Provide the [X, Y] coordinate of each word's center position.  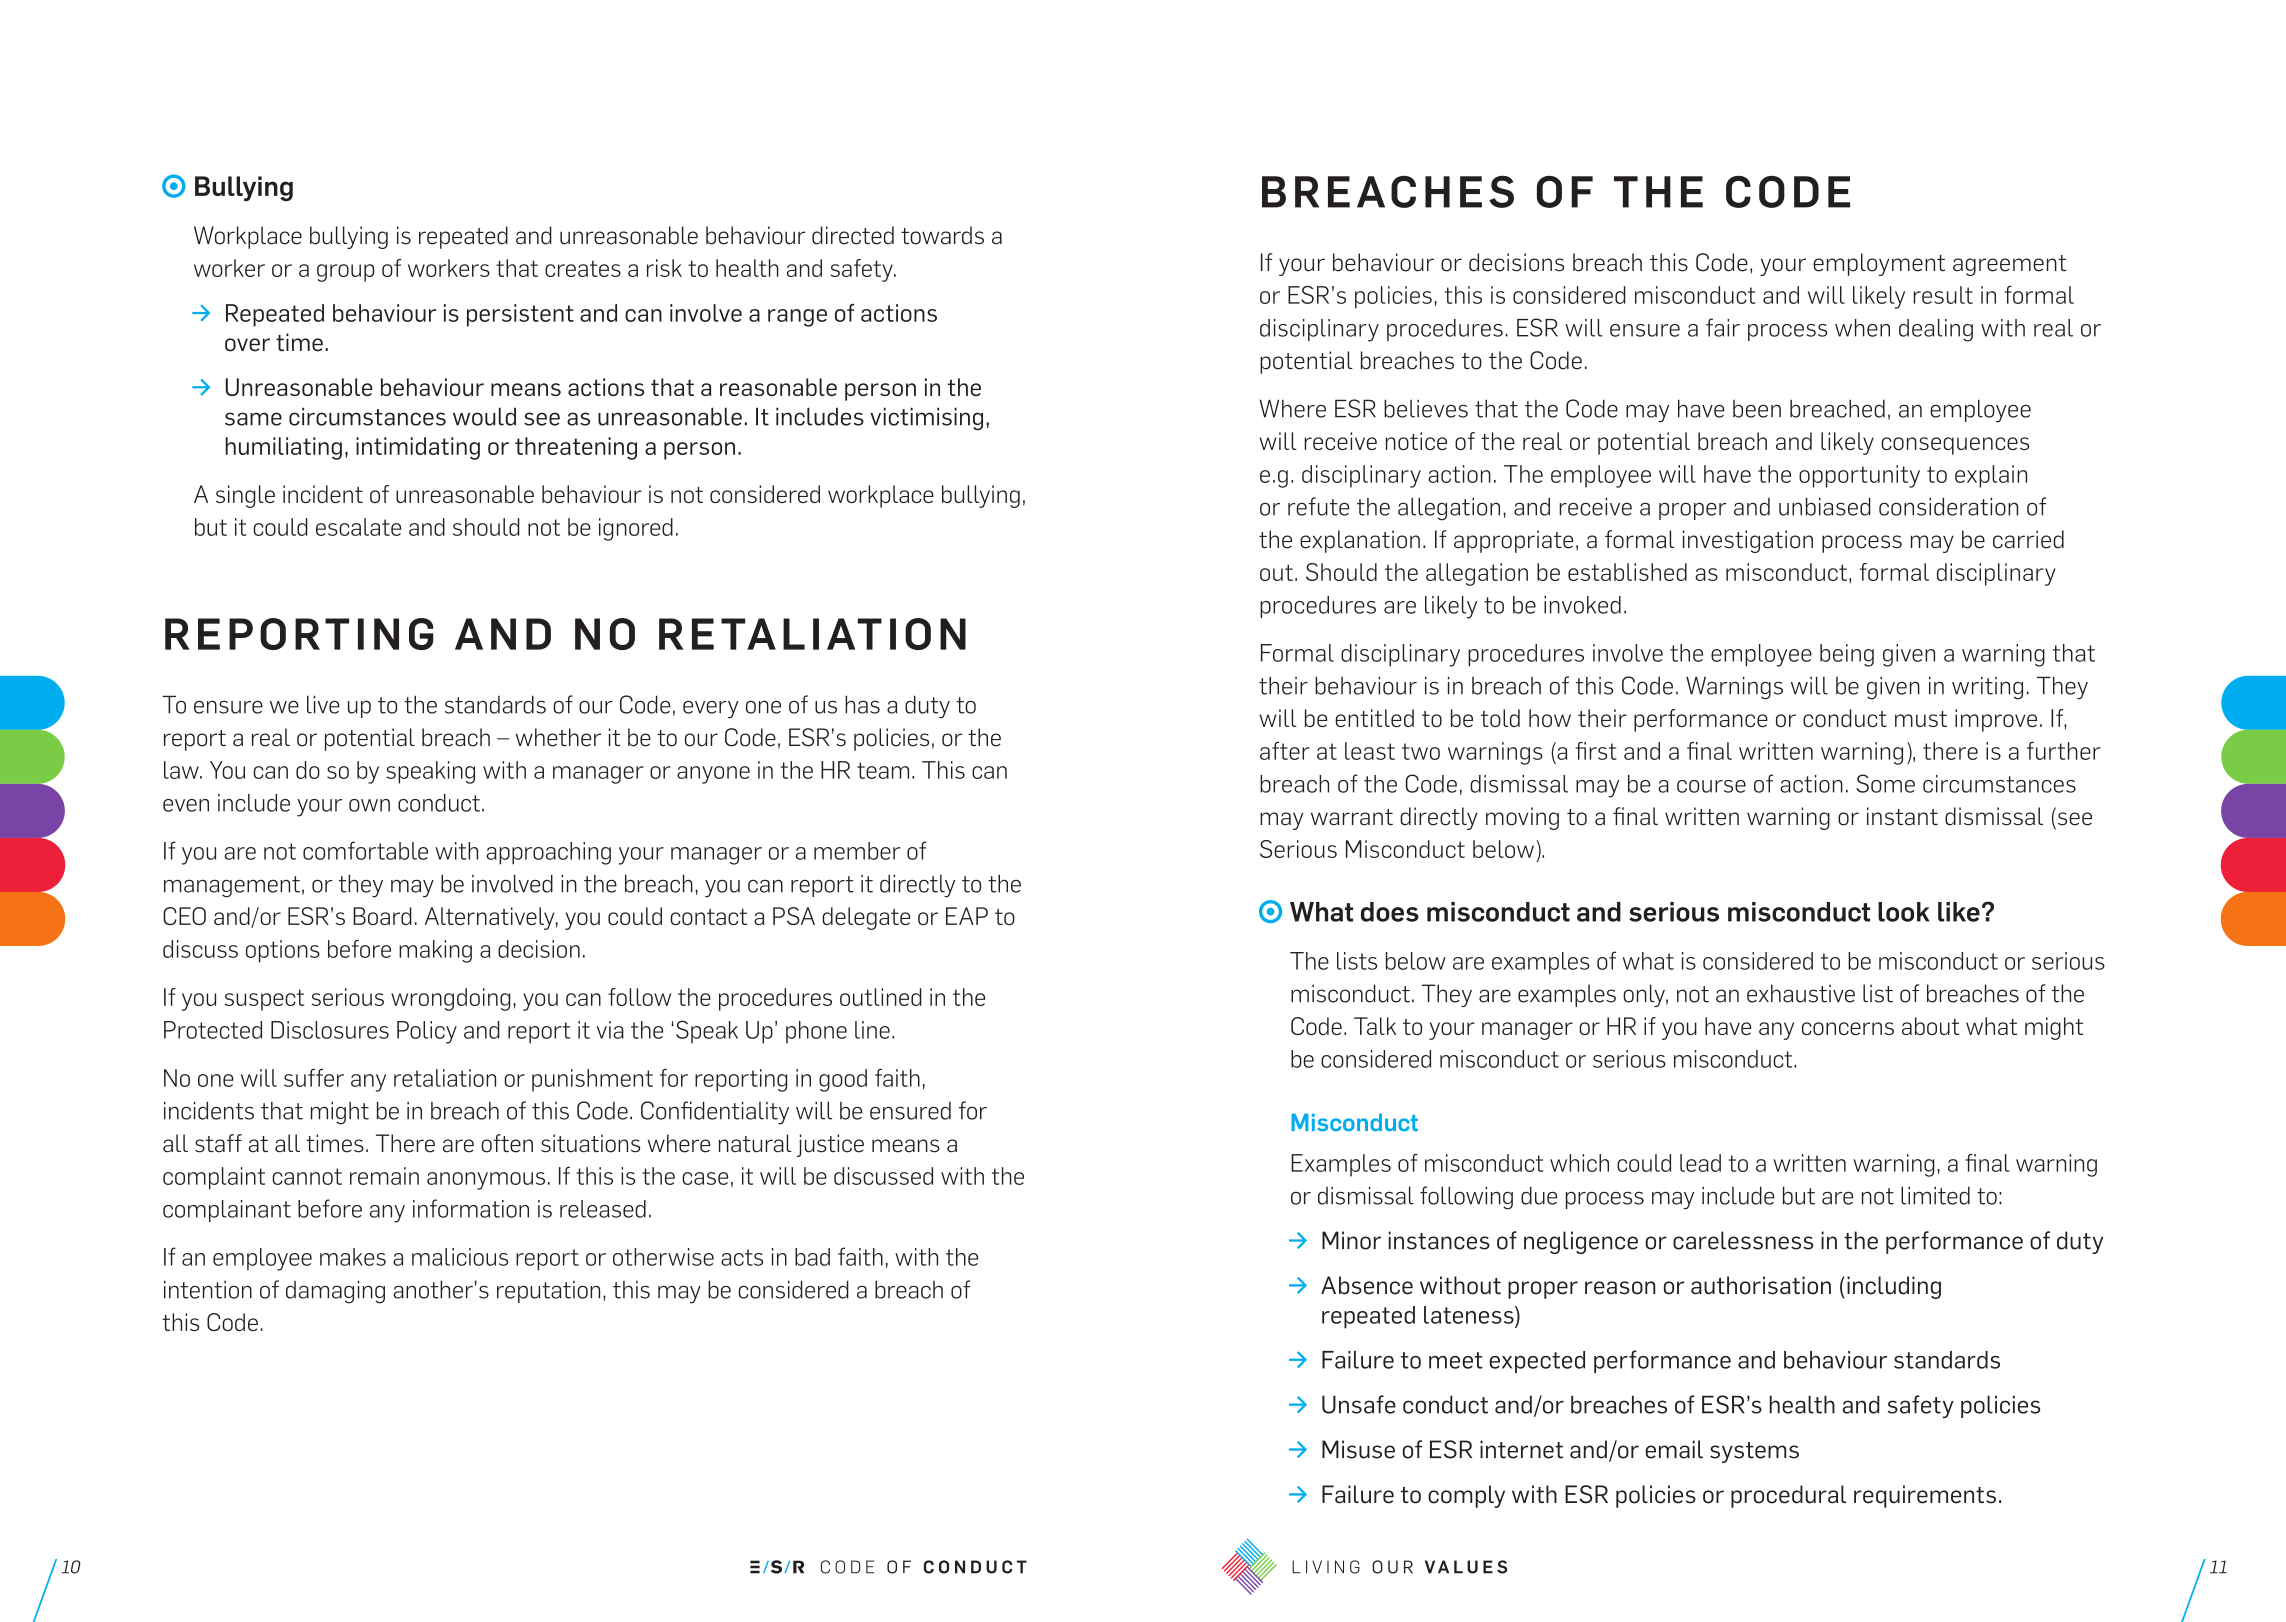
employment [1879, 264]
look [1903, 912]
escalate [358, 527]
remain [384, 1176]
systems [1754, 1452]
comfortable [365, 850]
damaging [335, 1292]
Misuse [1358, 1449]
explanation [1360, 541]
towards [942, 235]
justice [830, 1145]
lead [1700, 1163]
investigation [1748, 541]
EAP [967, 916]
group [345, 273]
